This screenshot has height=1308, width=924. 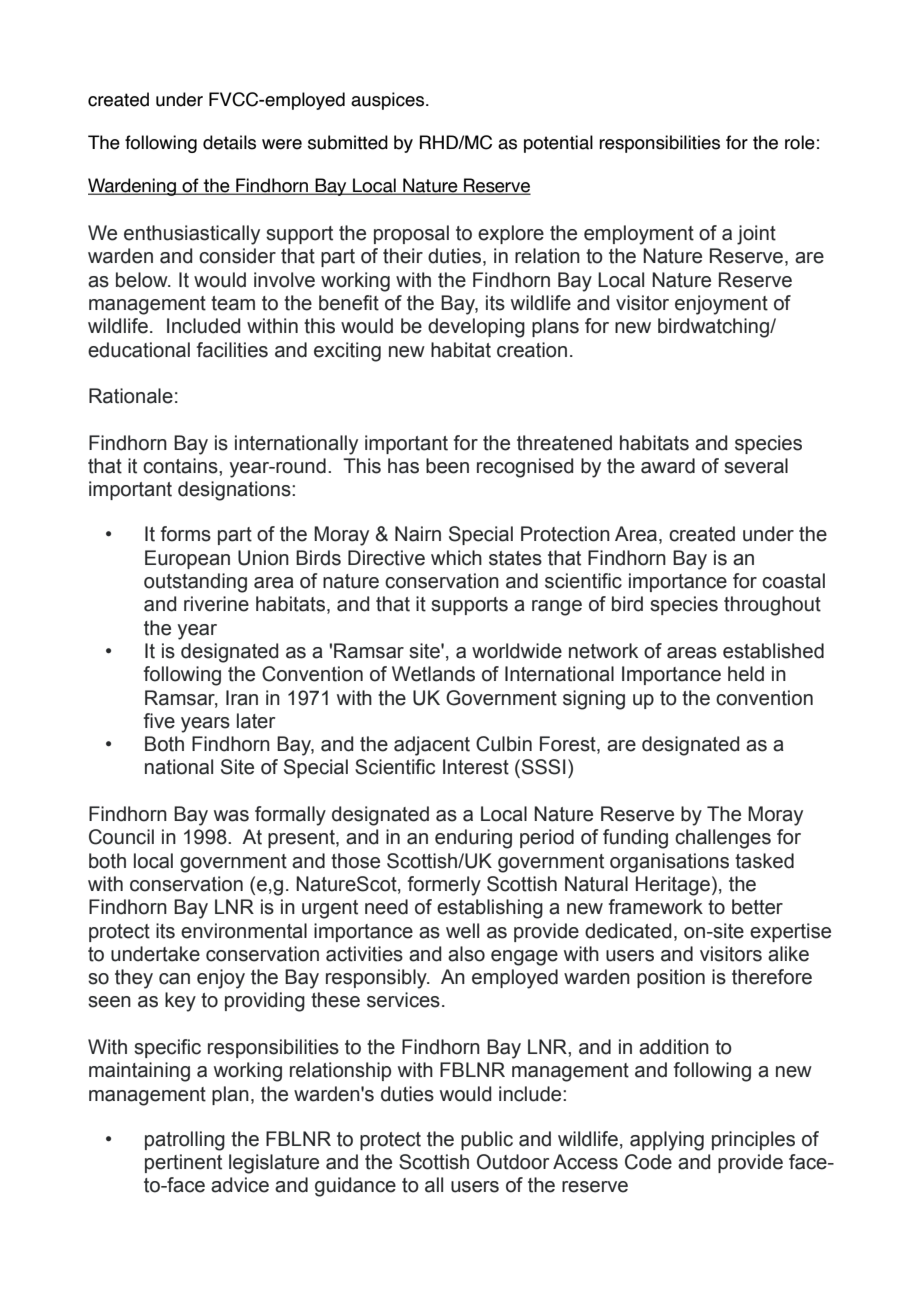 What do you see at coordinates (746, 674) in the screenshot?
I see `held` at bounding box center [746, 674].
